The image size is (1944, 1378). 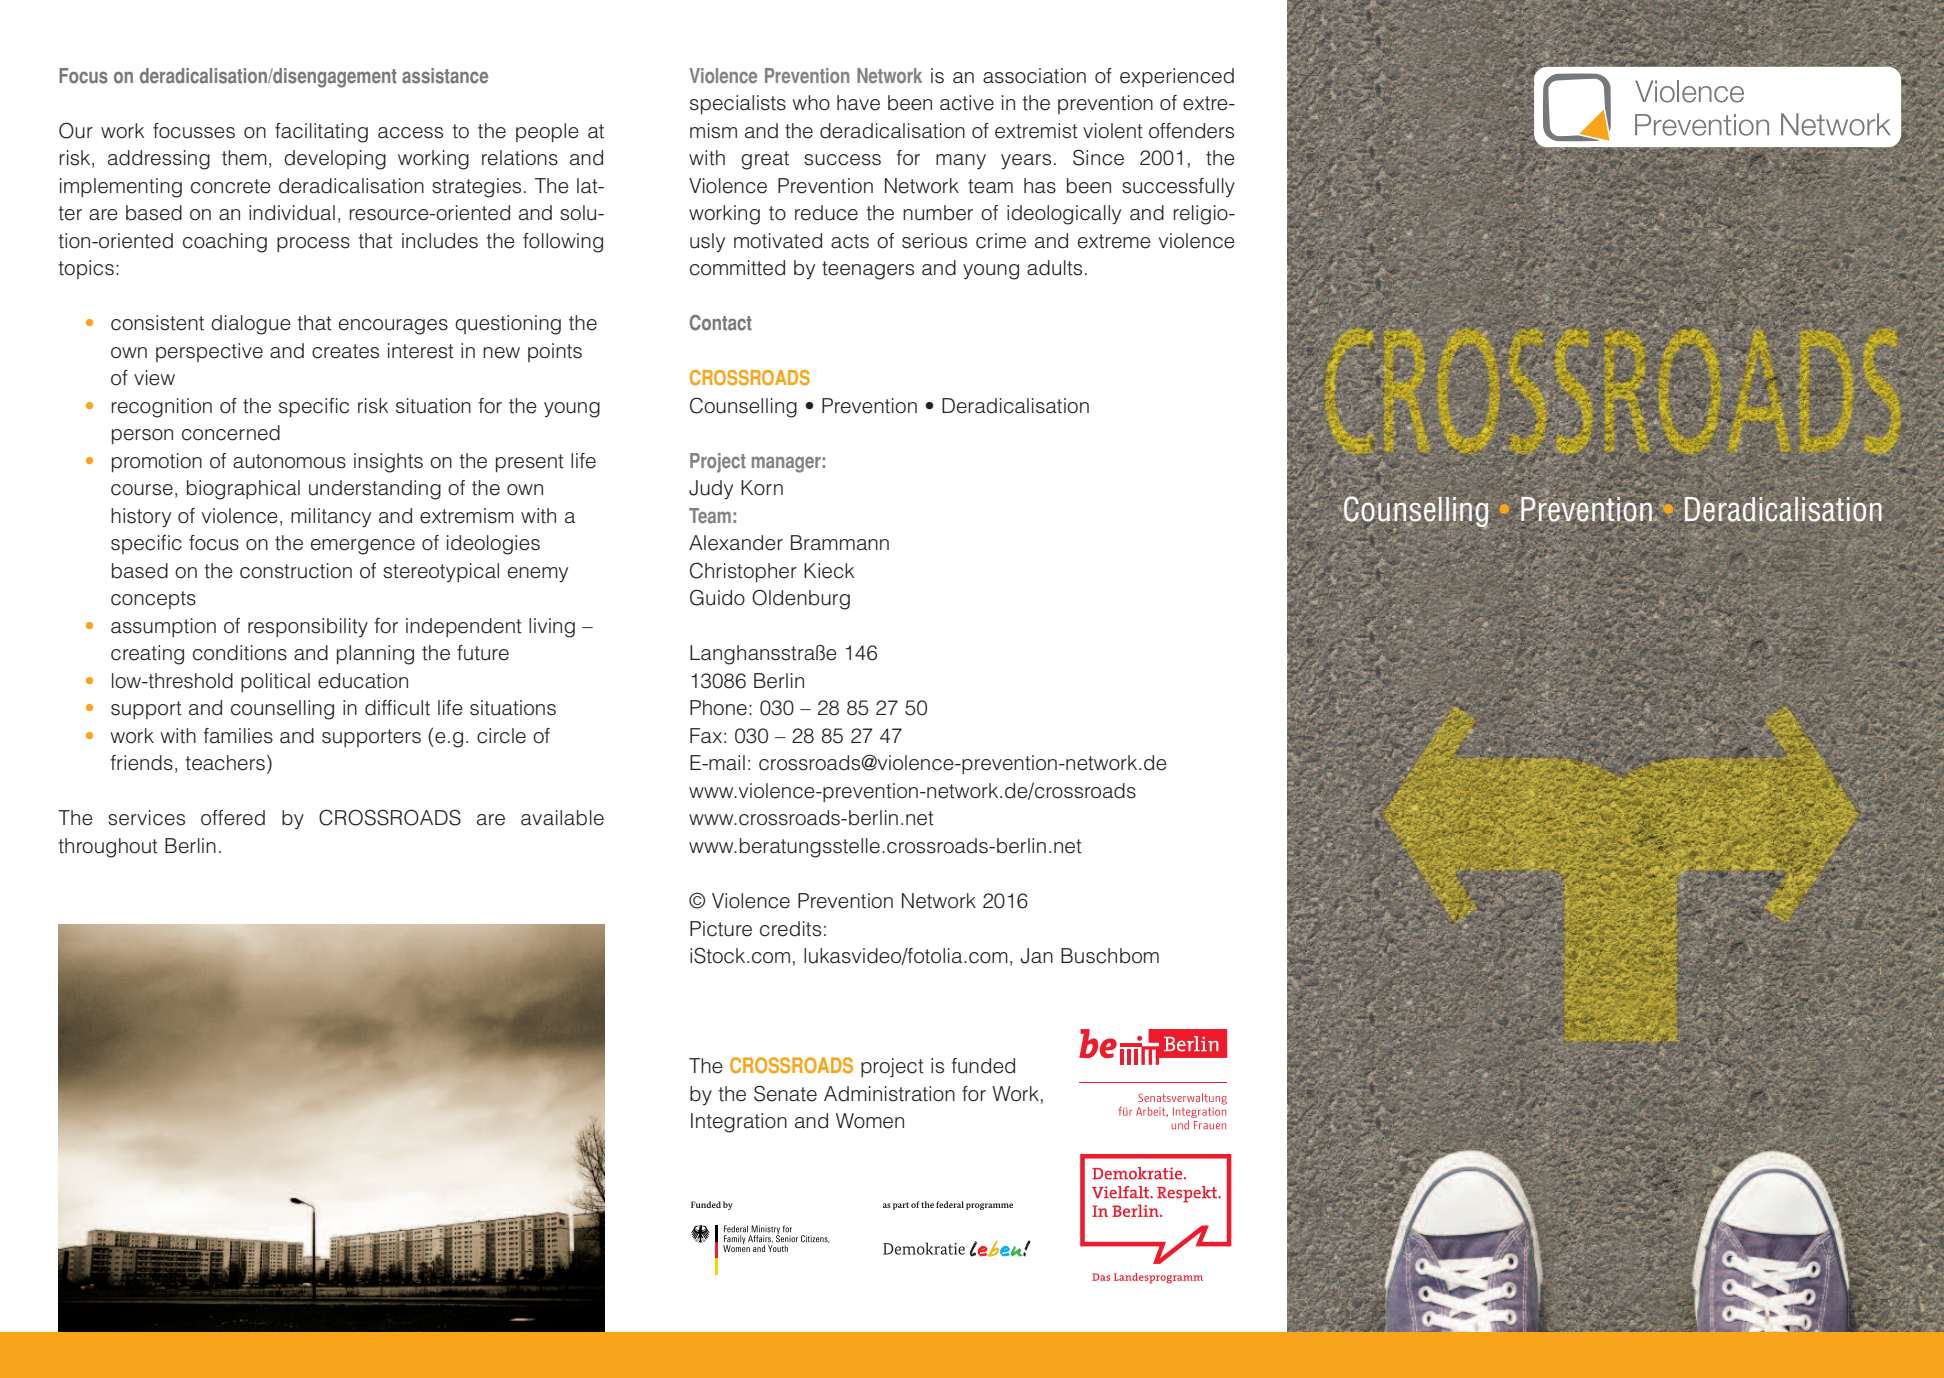 What do you see at coordinates (225, 763) in the document?
I see `teachers` at bounding box center [225, 763].
